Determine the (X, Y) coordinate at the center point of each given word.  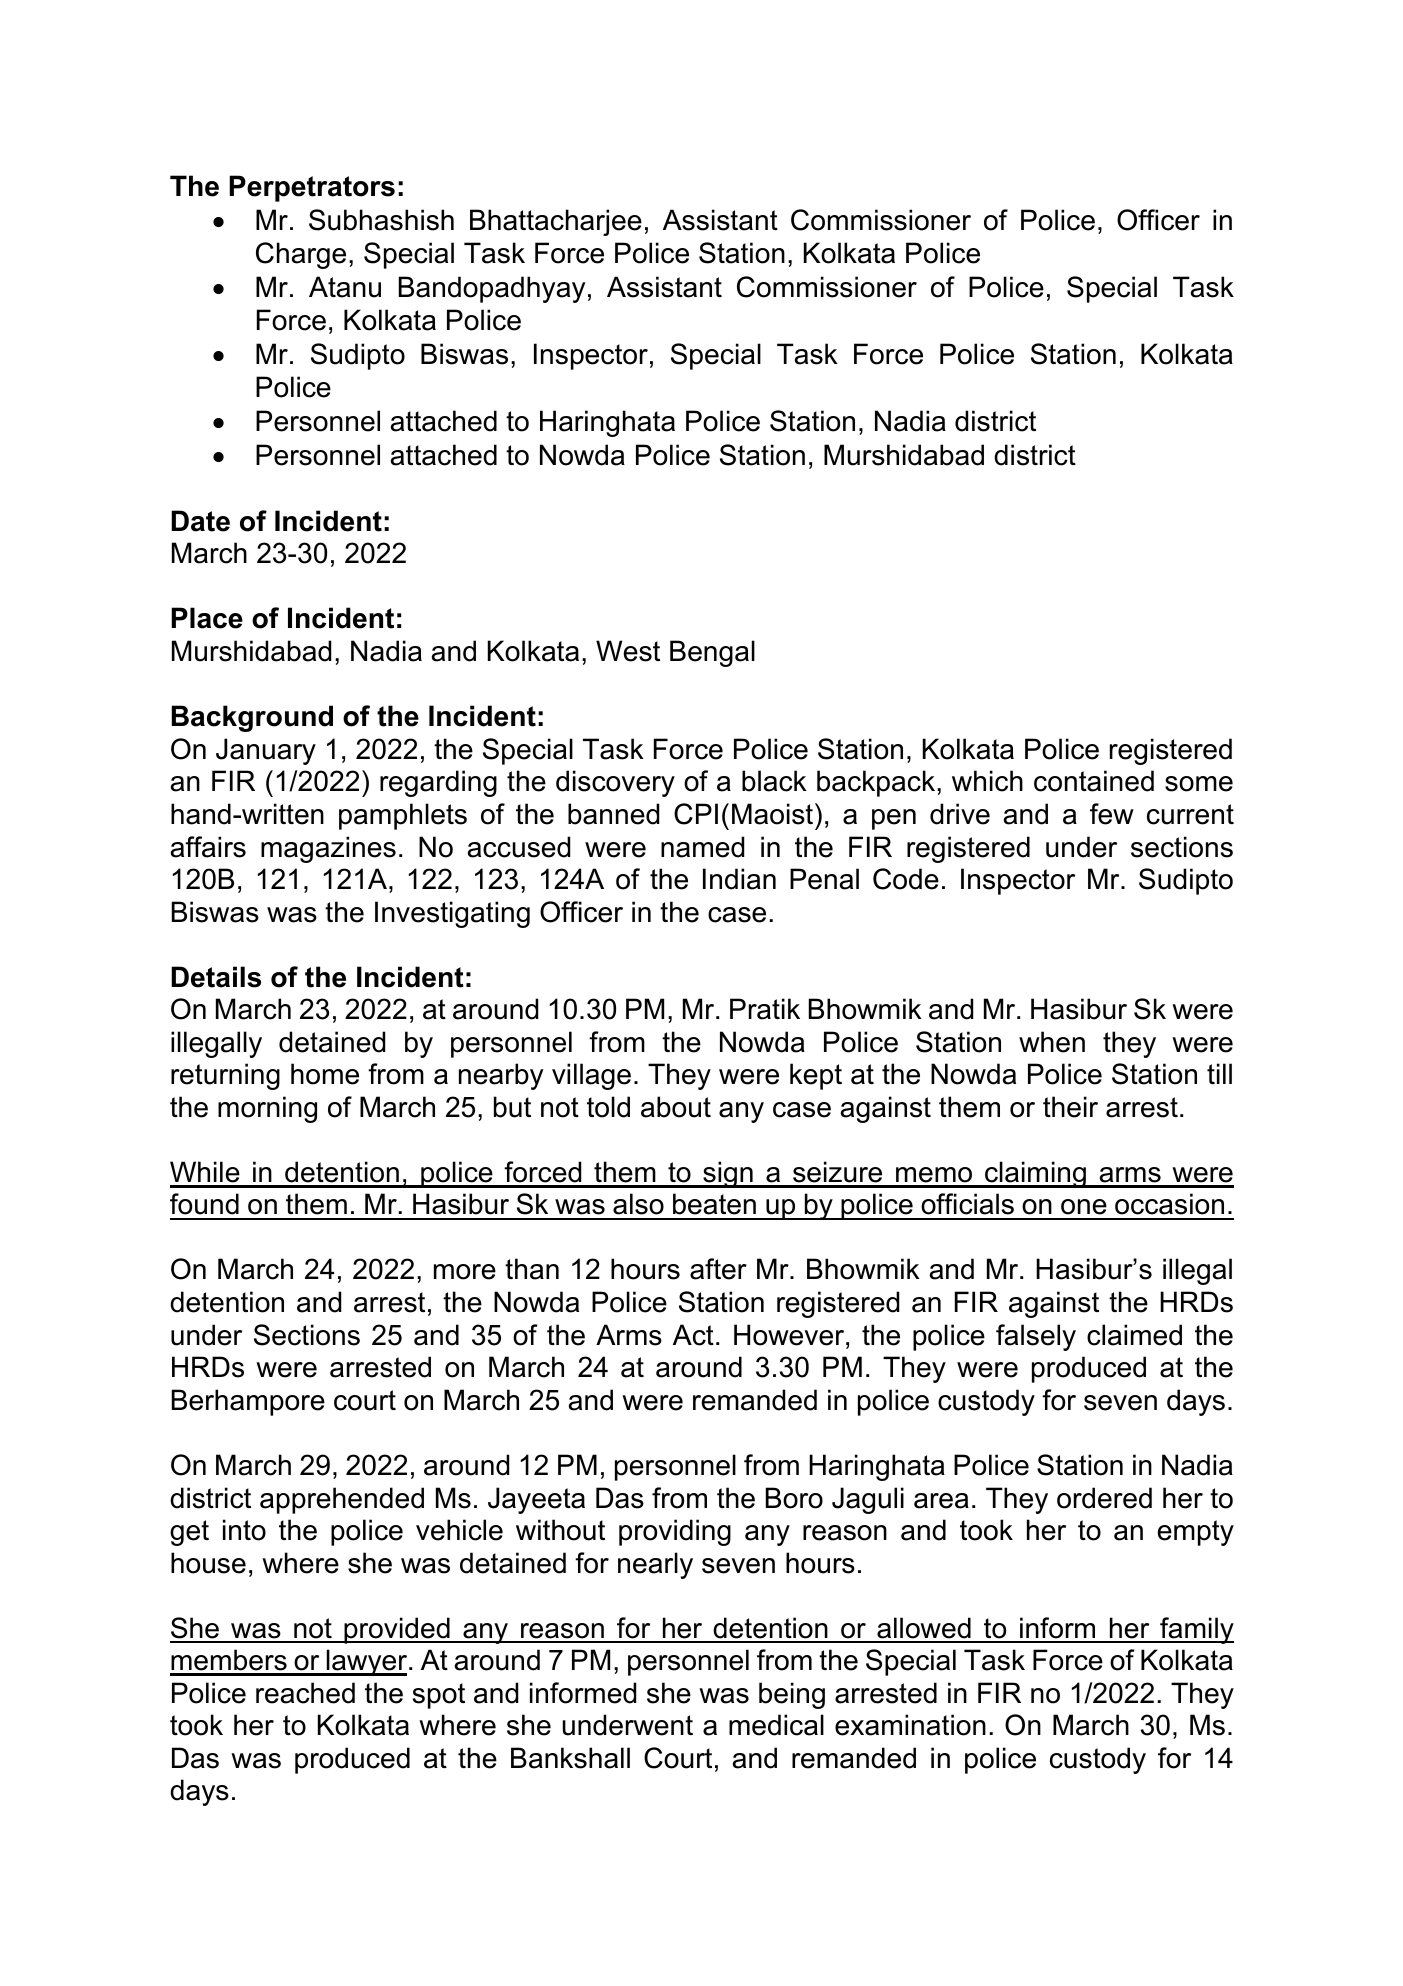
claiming (1035, 1174)
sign (728, 1174)
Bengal (712, 653)
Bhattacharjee (556, 222)
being (792, 1695)
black (774, 781)
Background (252, 718)
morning (267, 1109)
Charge (301, 255)
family (1196, 1630)
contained (1094, 781)
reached (305, 1693)
